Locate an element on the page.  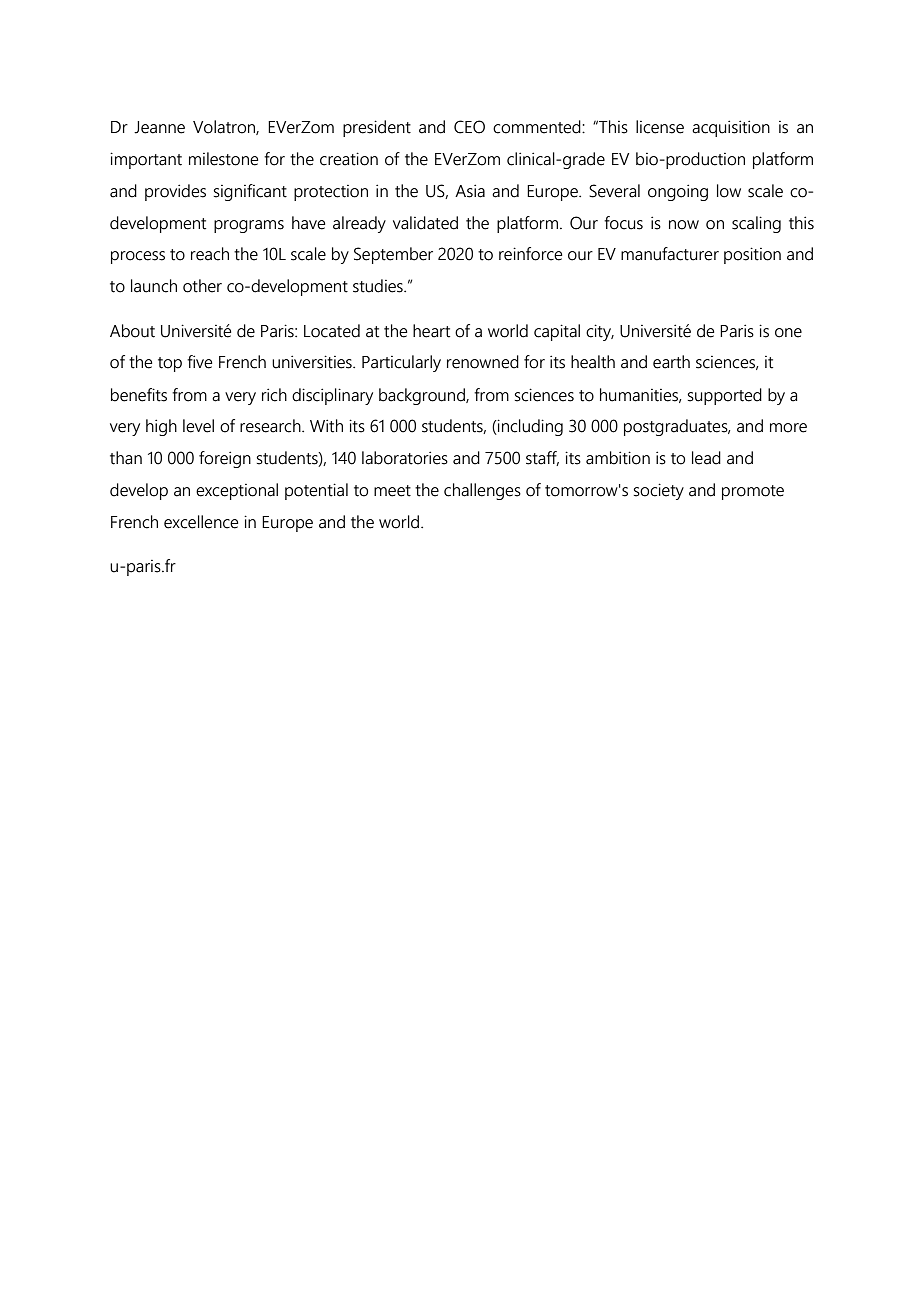
Jeanne is located at coordinates (159, 127).
